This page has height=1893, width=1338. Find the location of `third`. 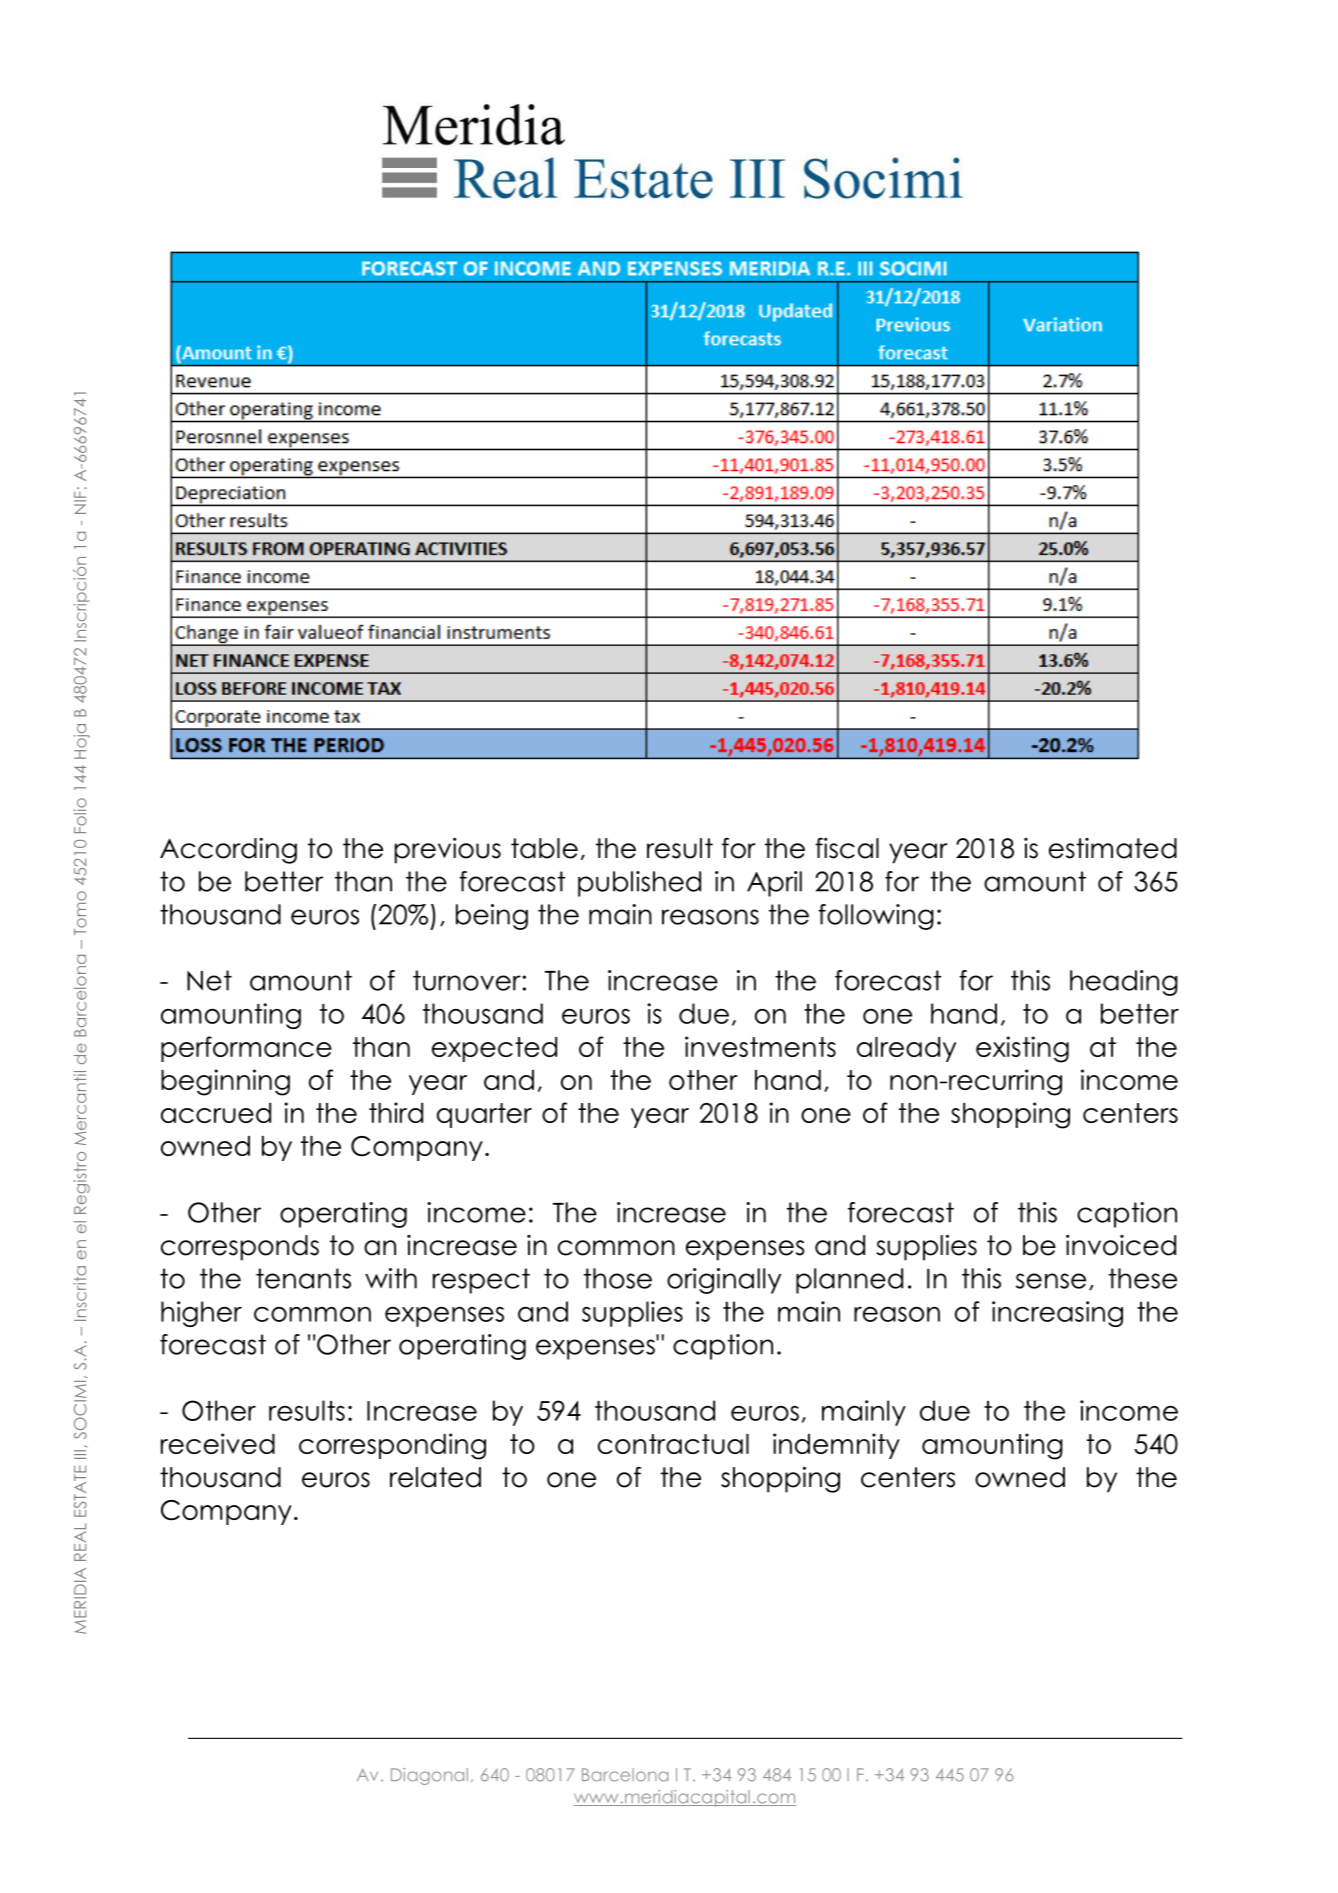

third is located at coordinates (396, 1112).
